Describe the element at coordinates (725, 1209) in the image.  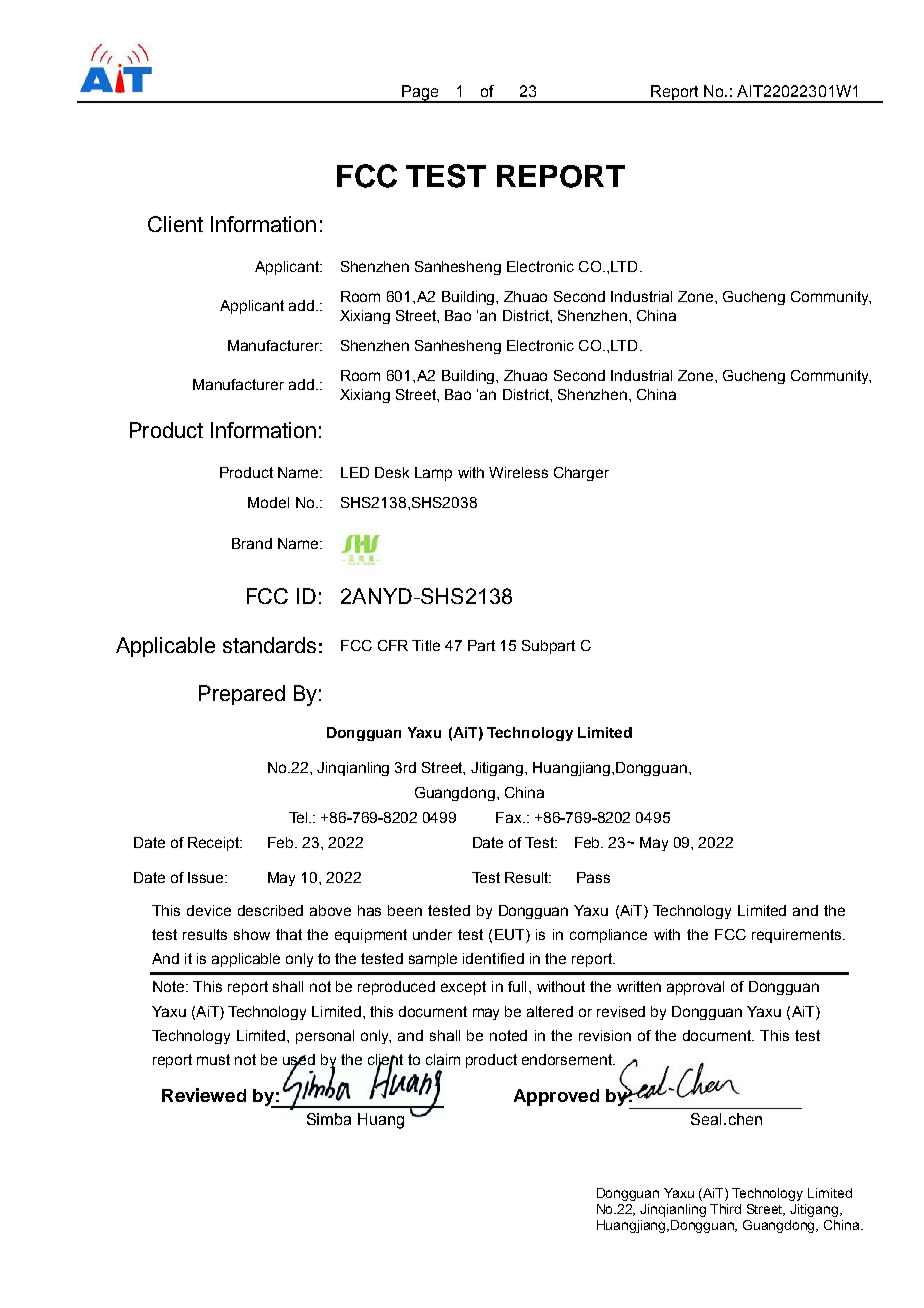
I see `Third` at that location.
